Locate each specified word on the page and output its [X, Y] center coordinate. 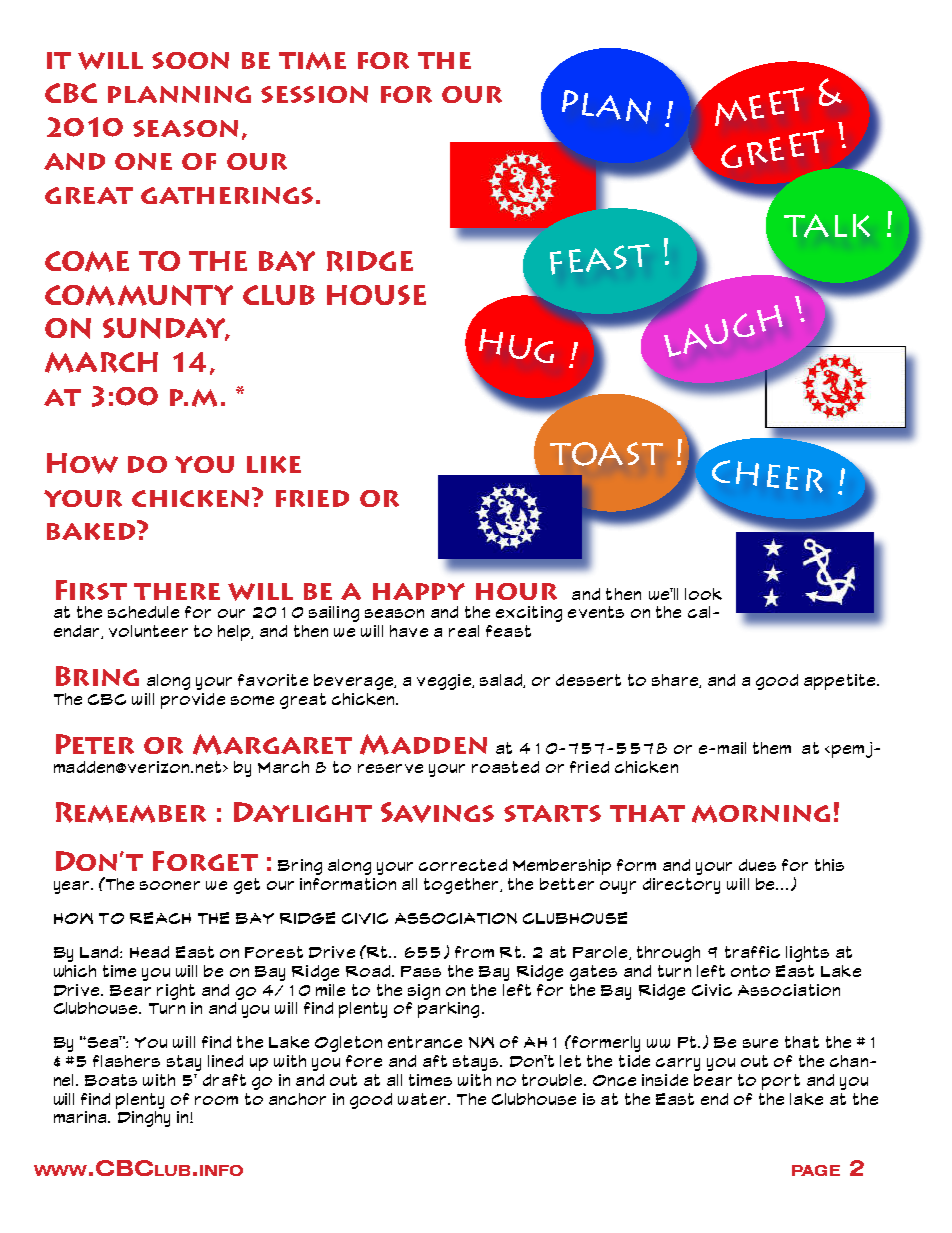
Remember [131, 812]
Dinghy [143, 1117]
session [314, 94]
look [703, 594]
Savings [437, 812]
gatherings [227, 195]
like [274, 464]
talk [827, 226]
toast [606, 454]
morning [761, 814]
